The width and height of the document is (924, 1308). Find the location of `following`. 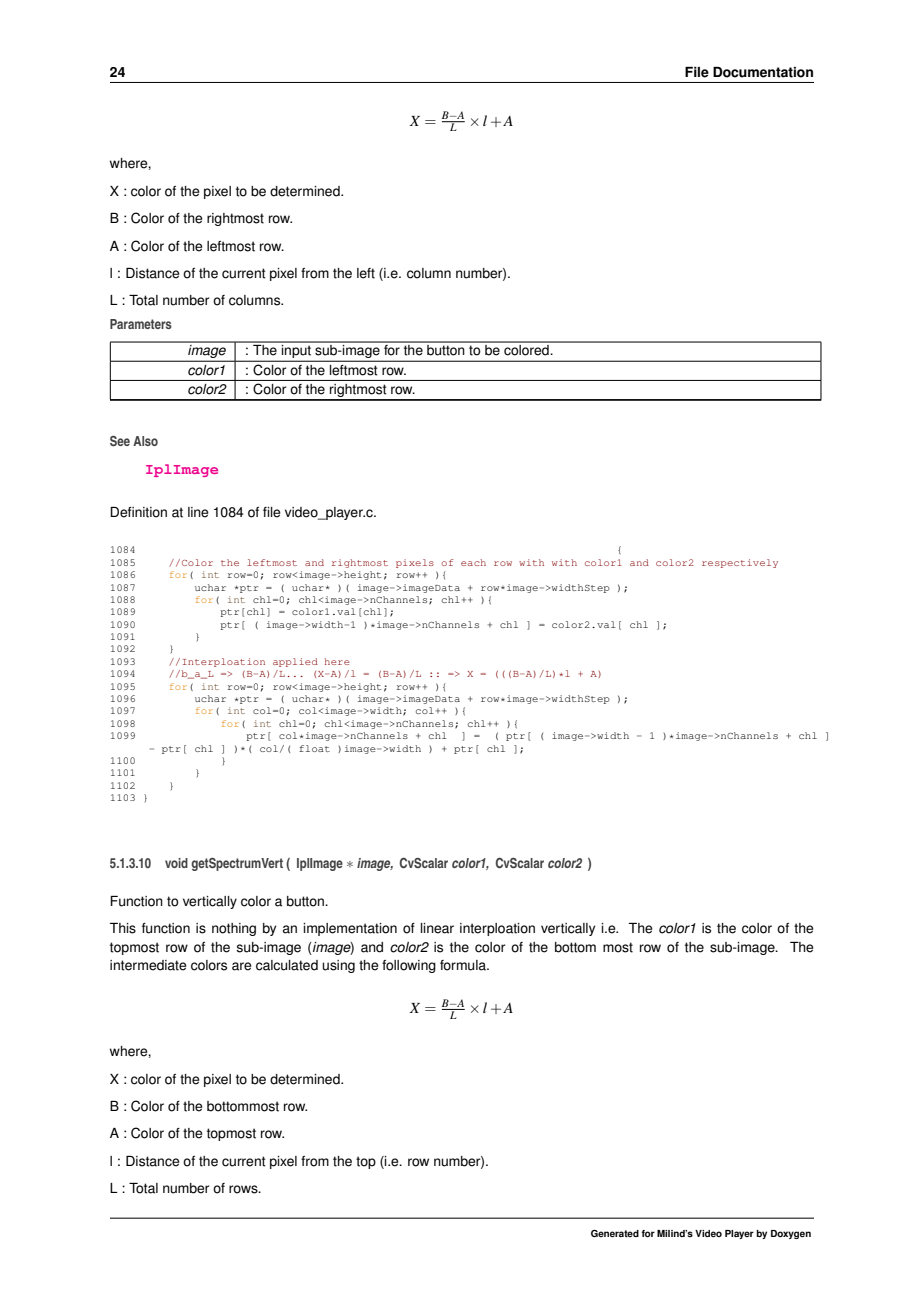

following is located at coordinates (409, 966).
